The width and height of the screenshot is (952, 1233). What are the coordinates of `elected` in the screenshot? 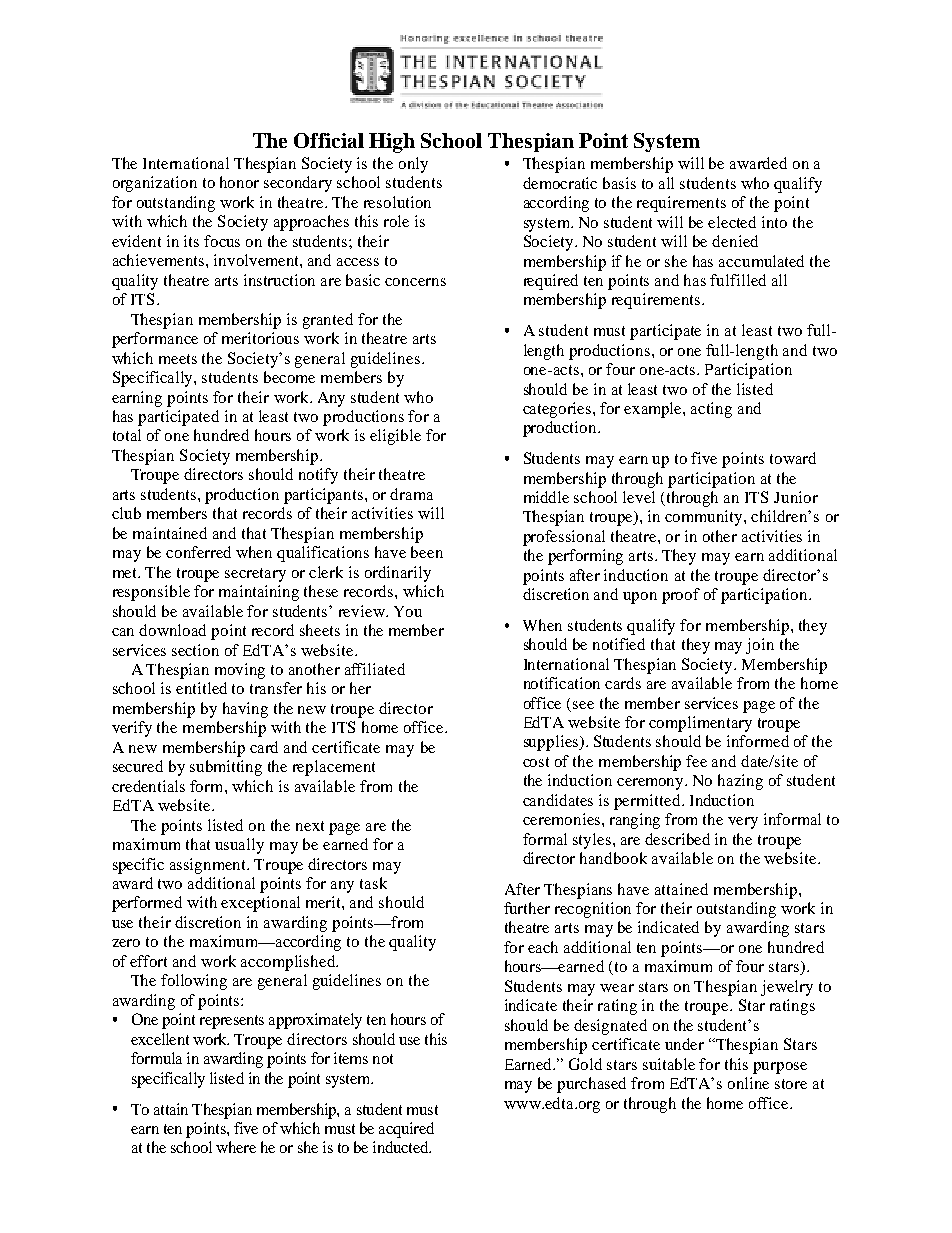 It's located at (732, 222).
